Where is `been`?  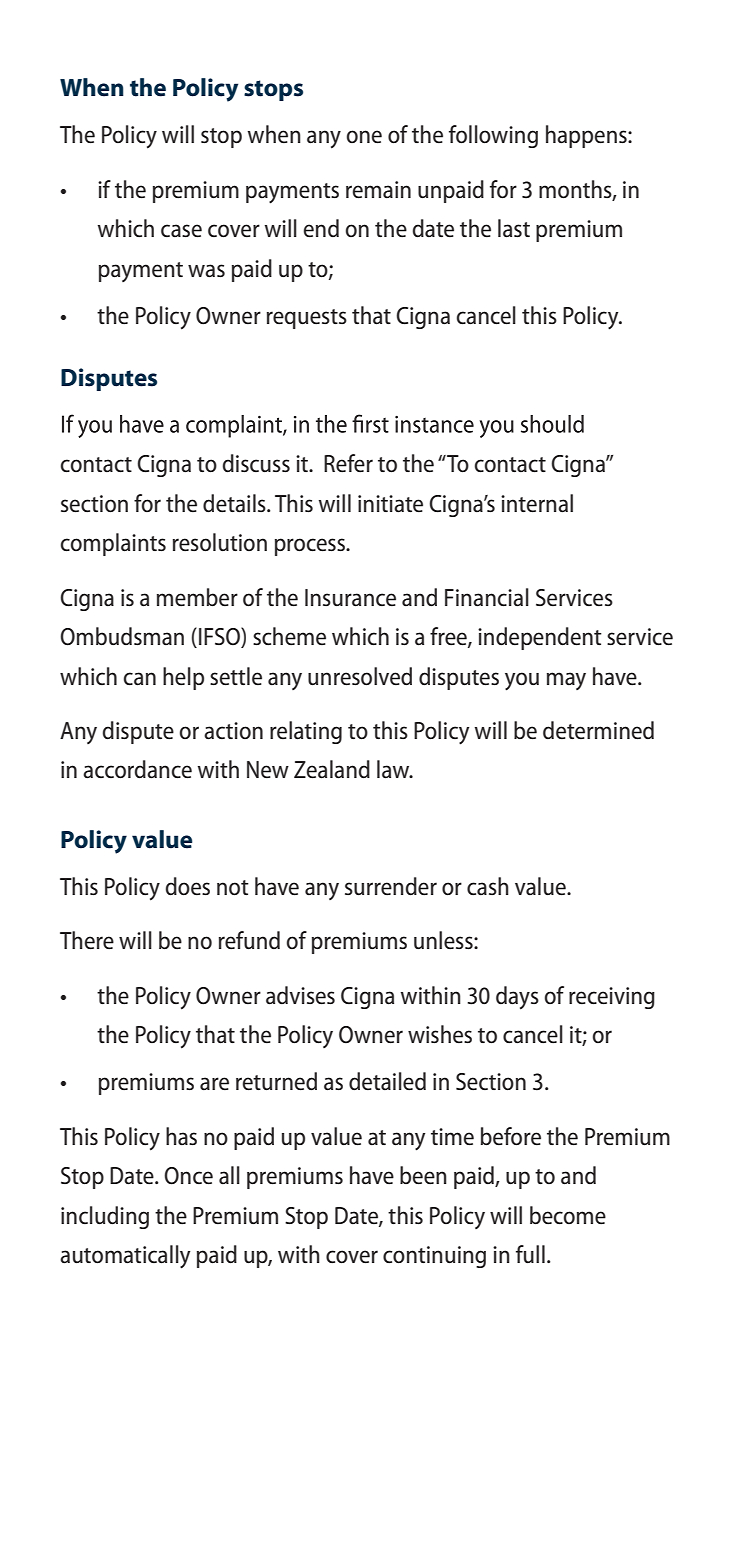 been is located at coordinates (423, 1175).
